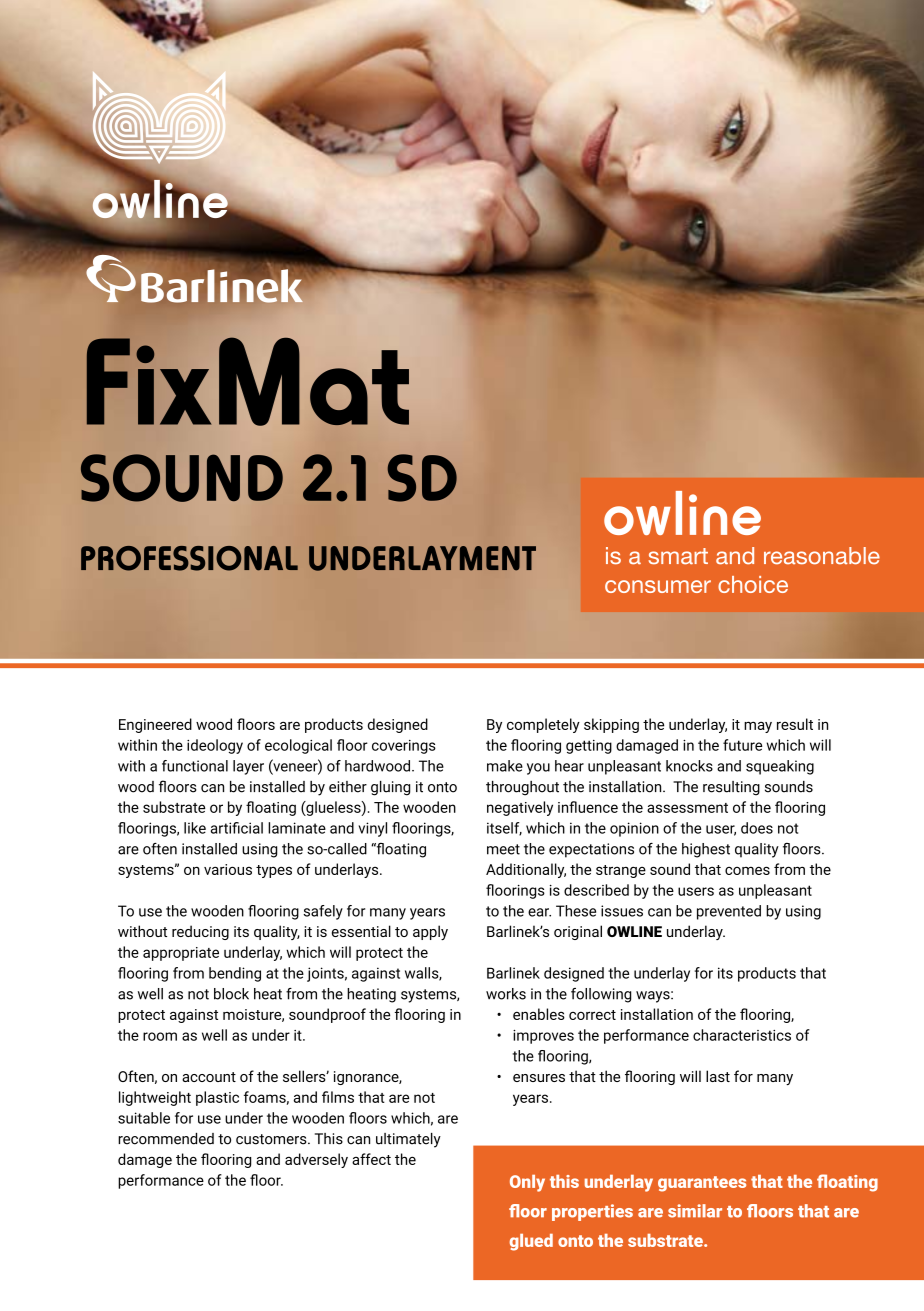  I want to click on ensures, so click(539, 1078).
